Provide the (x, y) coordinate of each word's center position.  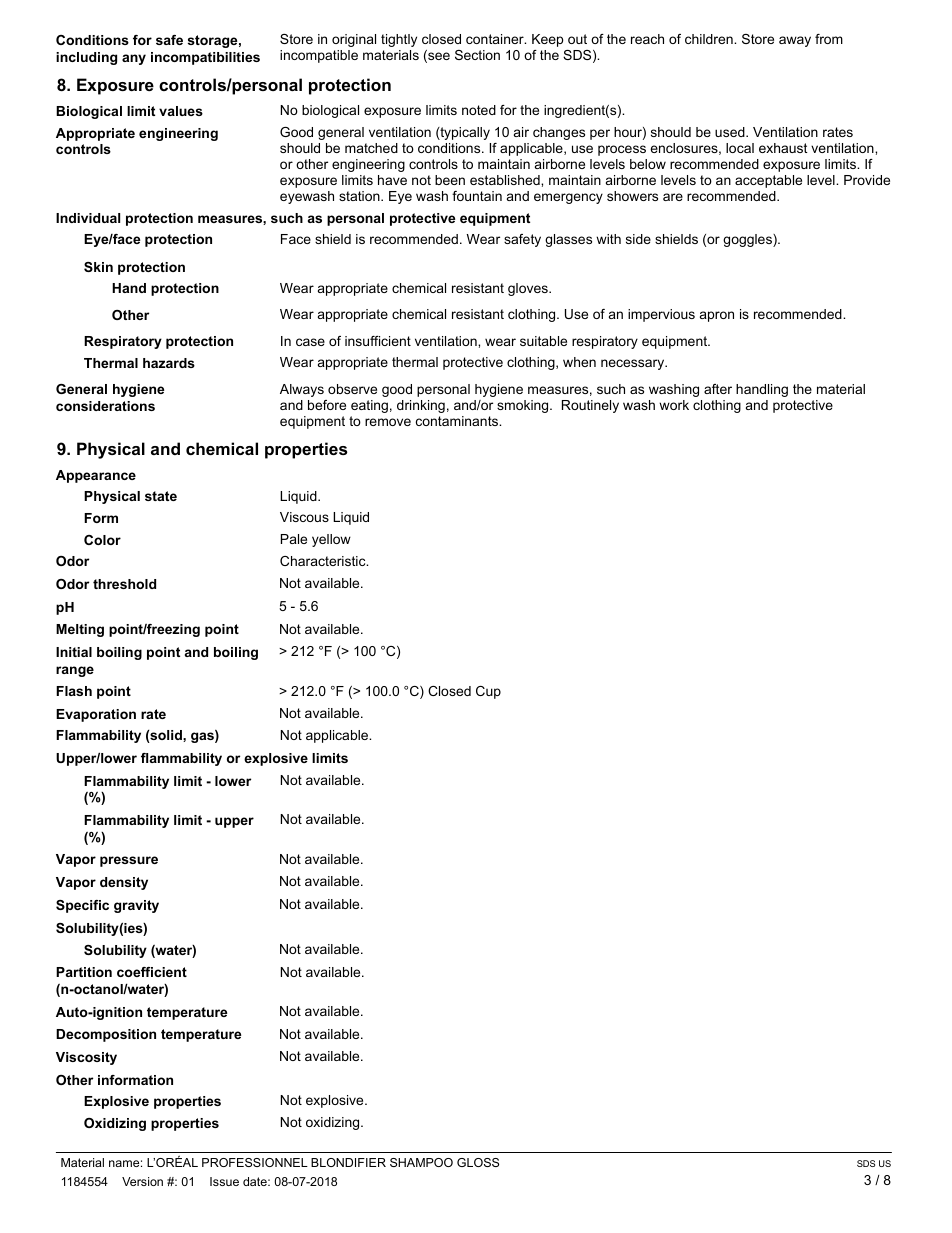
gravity (136, 906)
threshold (124, 584)
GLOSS (478, 1162)
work (674, 405)
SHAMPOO (421, 1162)
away (795, 41)
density (124, 883)
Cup (488, 692)
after (718, 389)
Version (142, 1181)
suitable (543, 341)
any (134, 59)
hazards (169, 363)
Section (477, 55)
